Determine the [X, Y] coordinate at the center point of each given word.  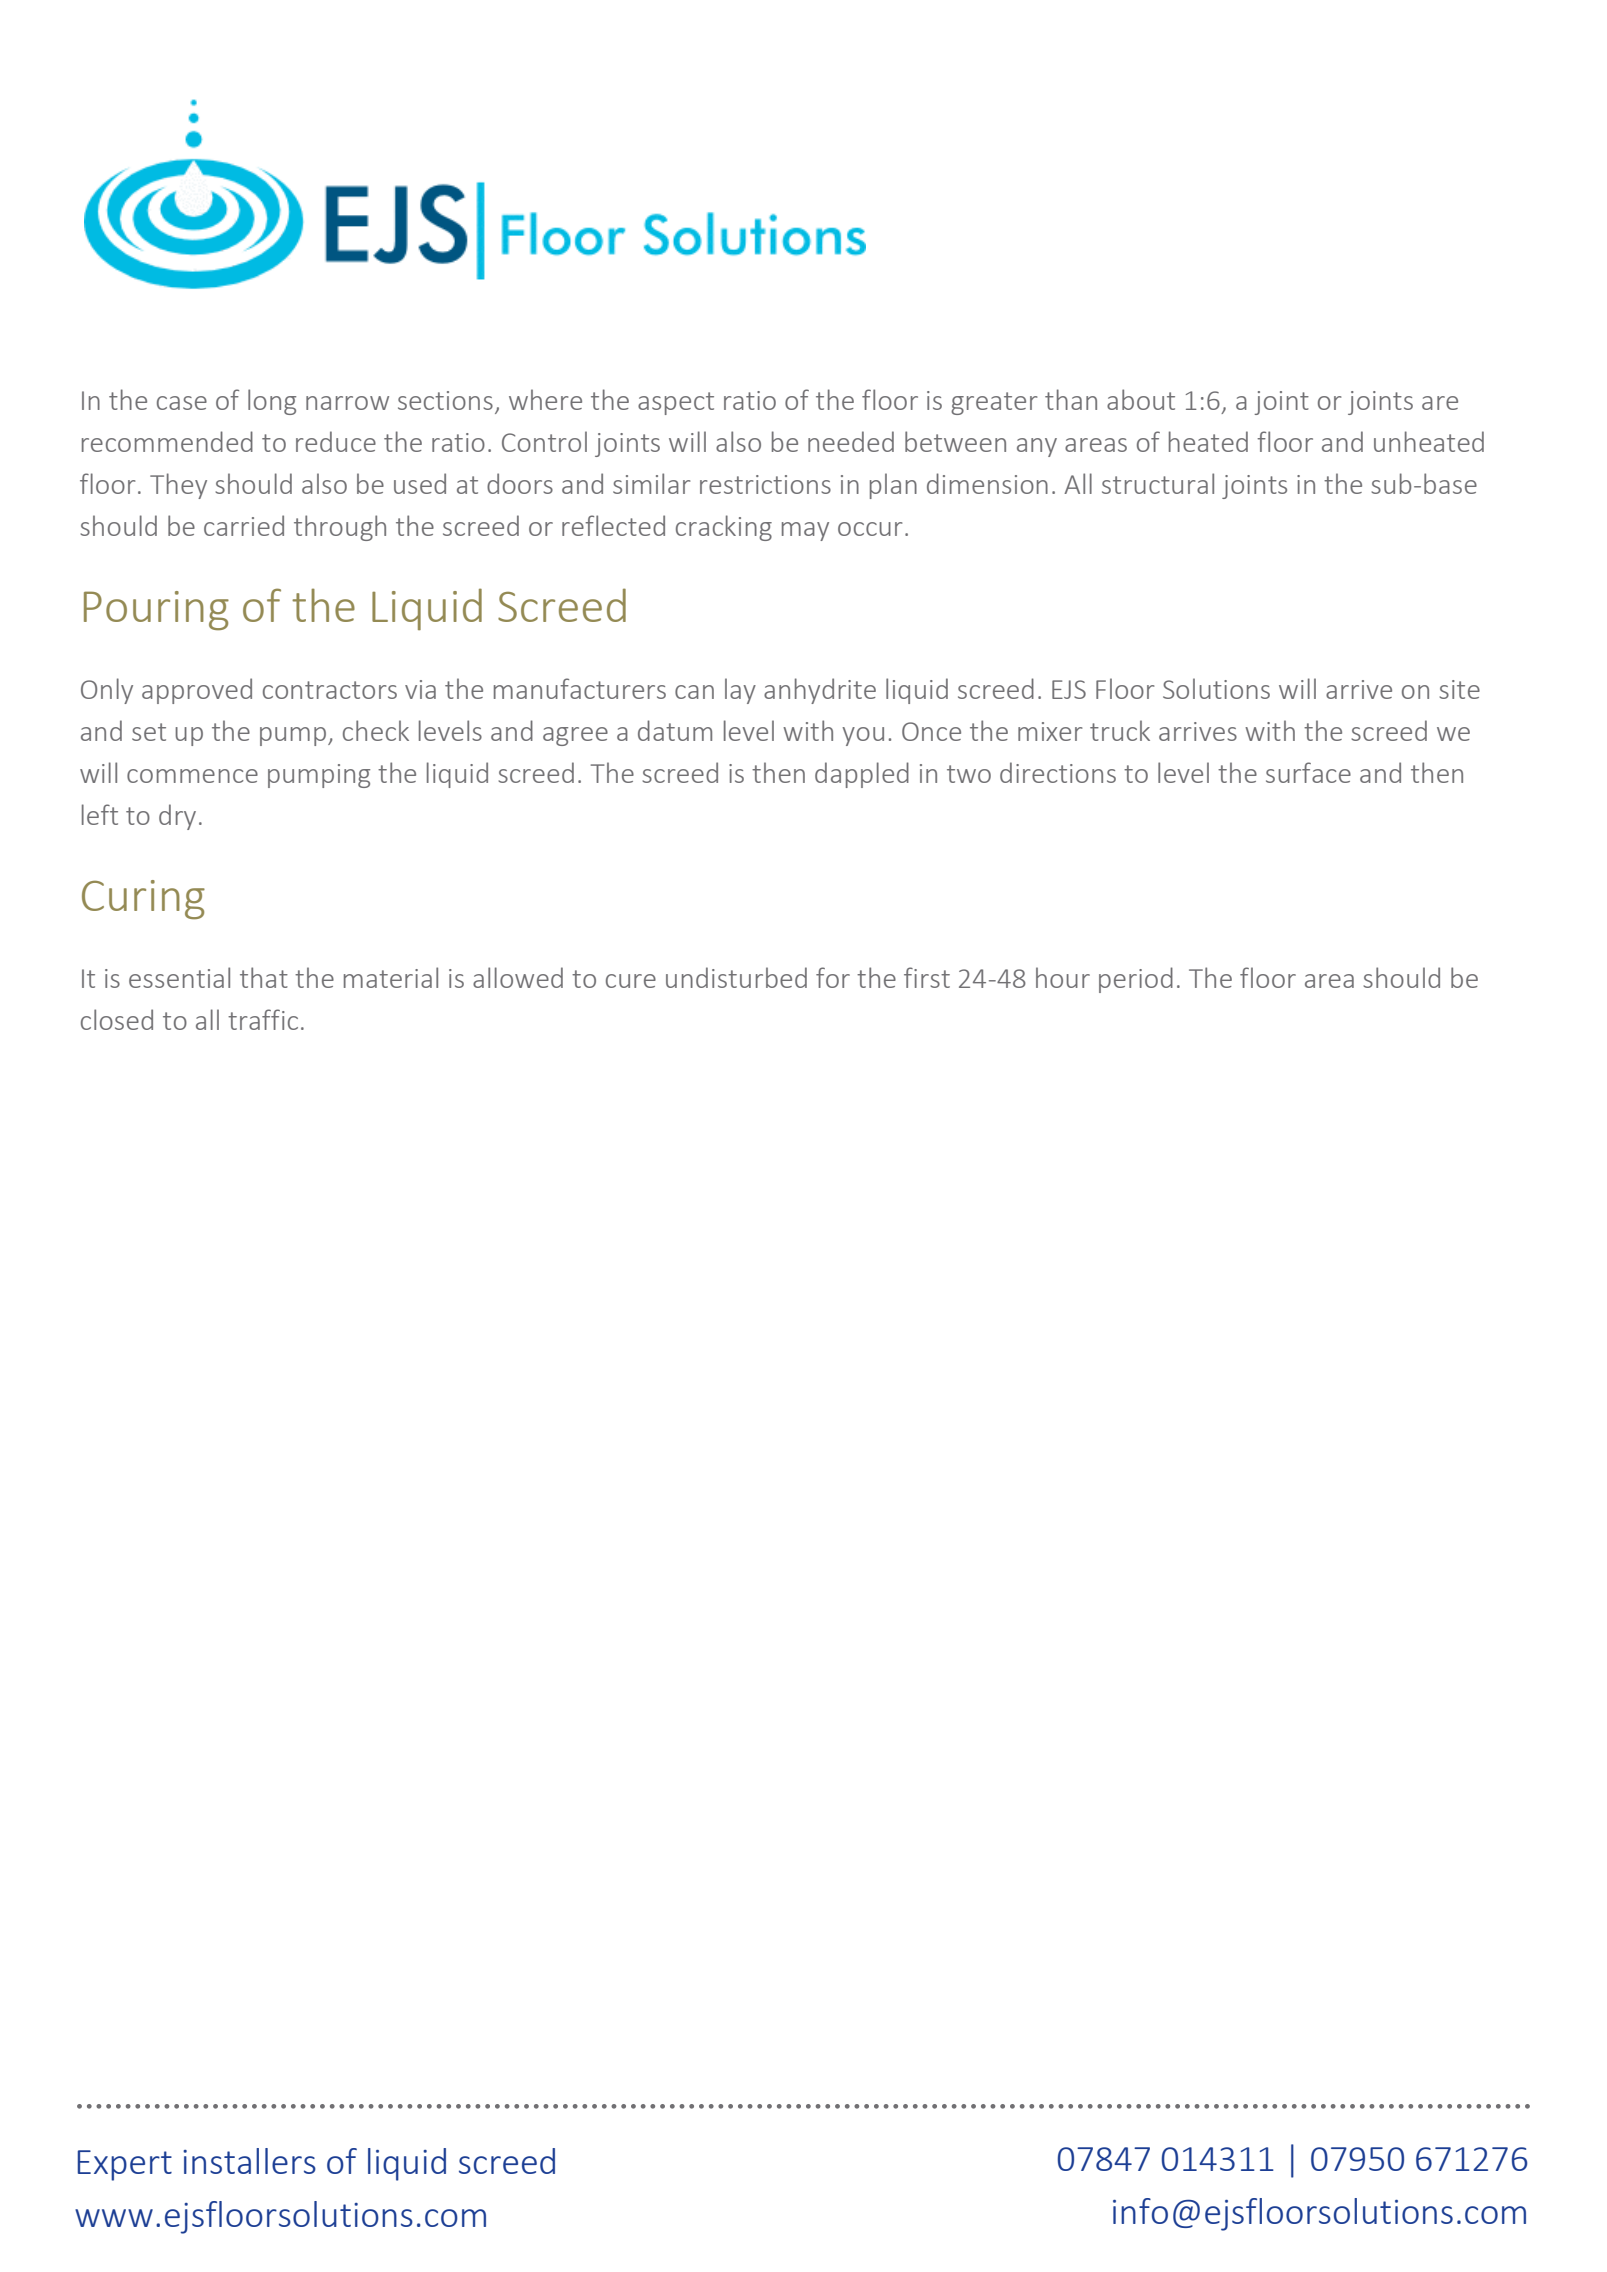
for [833, 977]
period [1136, 980]
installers [249, 2161]
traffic [263, 1019]
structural [1158, 483]
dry [177, 817]
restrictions [765, 484]
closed [117, 1019]
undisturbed [736, 977]
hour [1063, 977]
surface [1308, 772]
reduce [336, 441]
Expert [125, 2165]
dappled [862, 775]
